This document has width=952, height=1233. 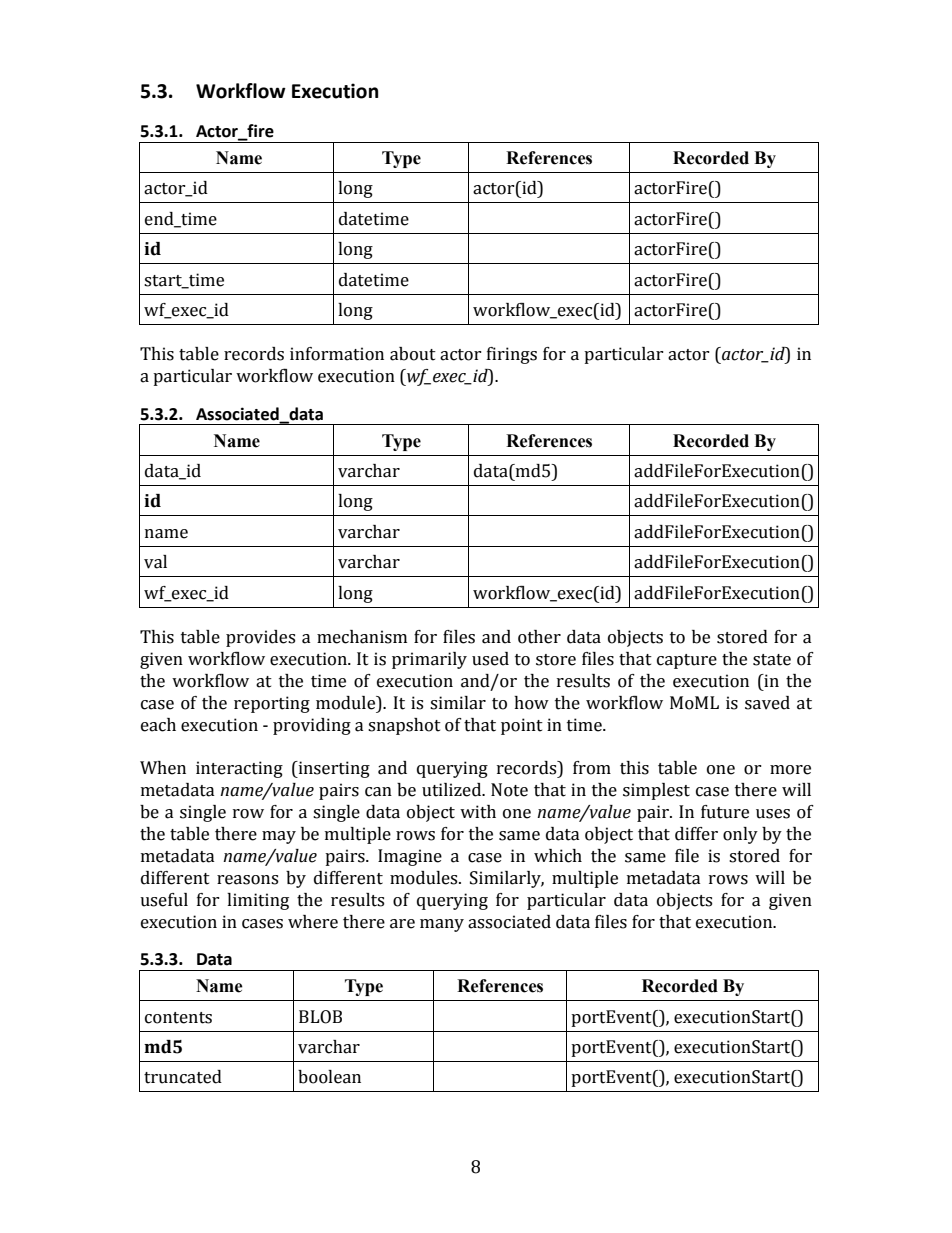 What do you see at coordinates (337, 354) in the document?
I see `information` at bounding box center [337, 354].
